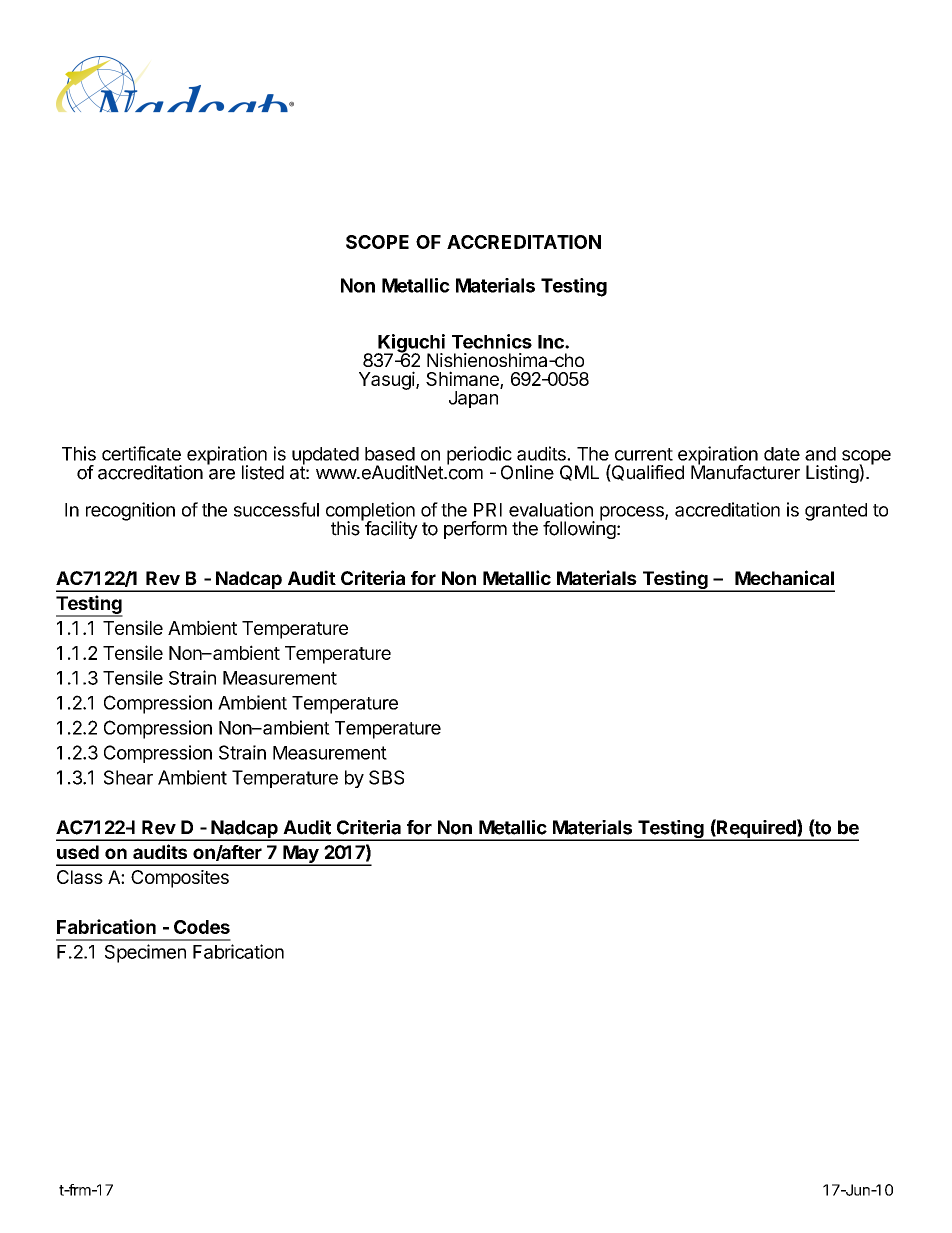 This screenshot has height=1233, width=952. Describe the element at coordinates (301, 855) in the screenshot. I see `May` at that location.
